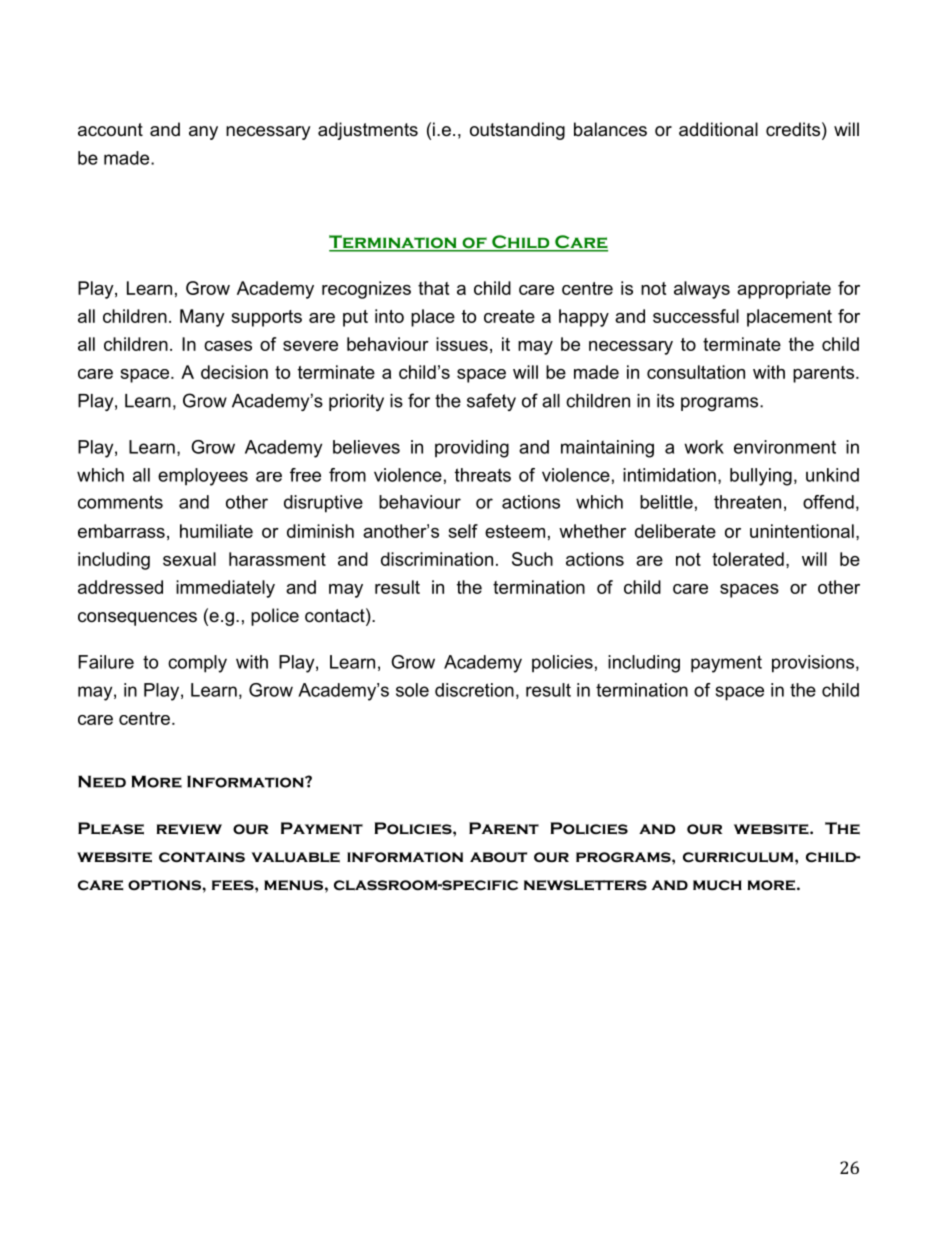 The image size is (952, 1233). What do you see at coordinates (498, 857) in the screenshot?
I see `about` at bounding box center [498, 857].
